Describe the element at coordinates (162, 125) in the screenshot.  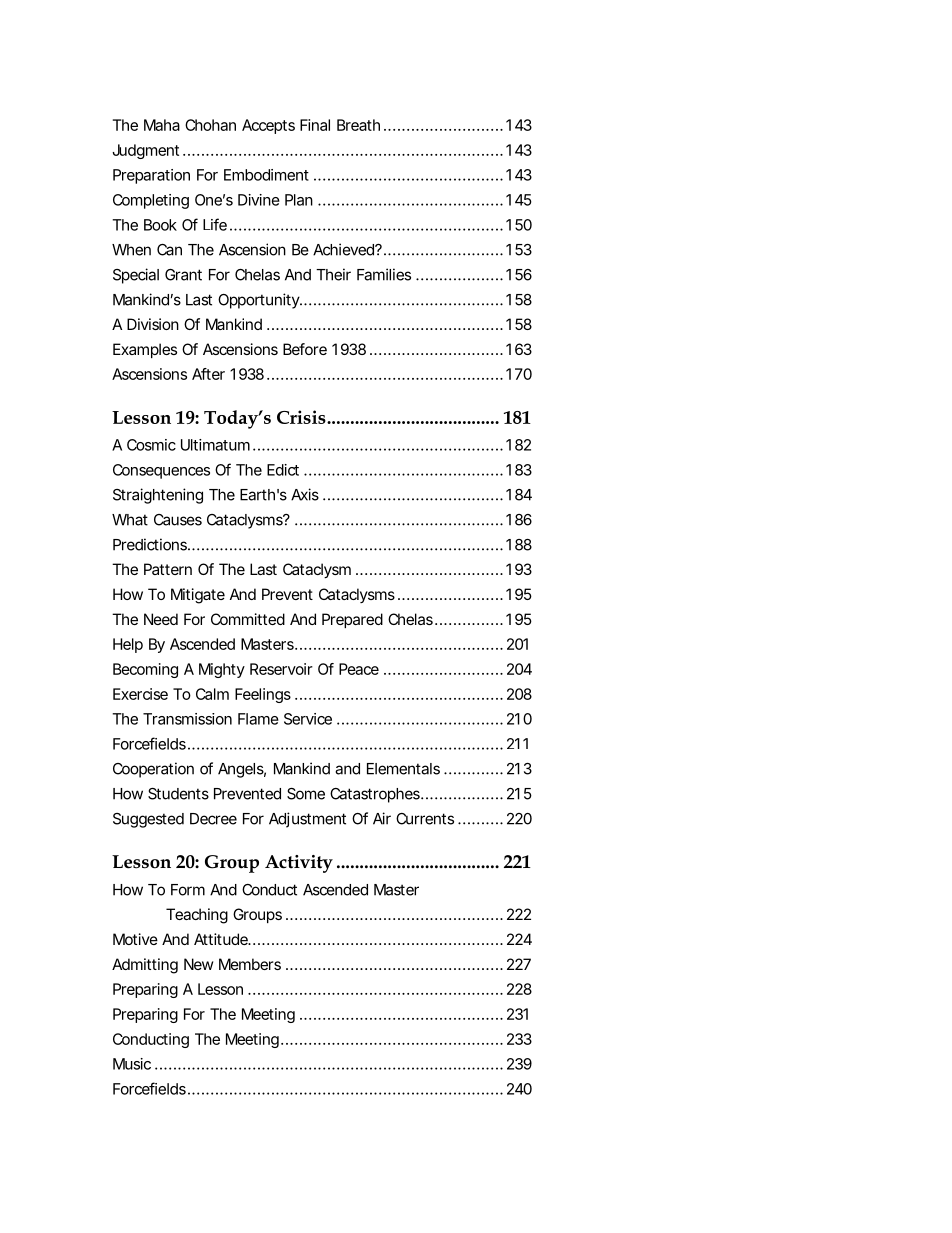
I see `Maha` at that location.
